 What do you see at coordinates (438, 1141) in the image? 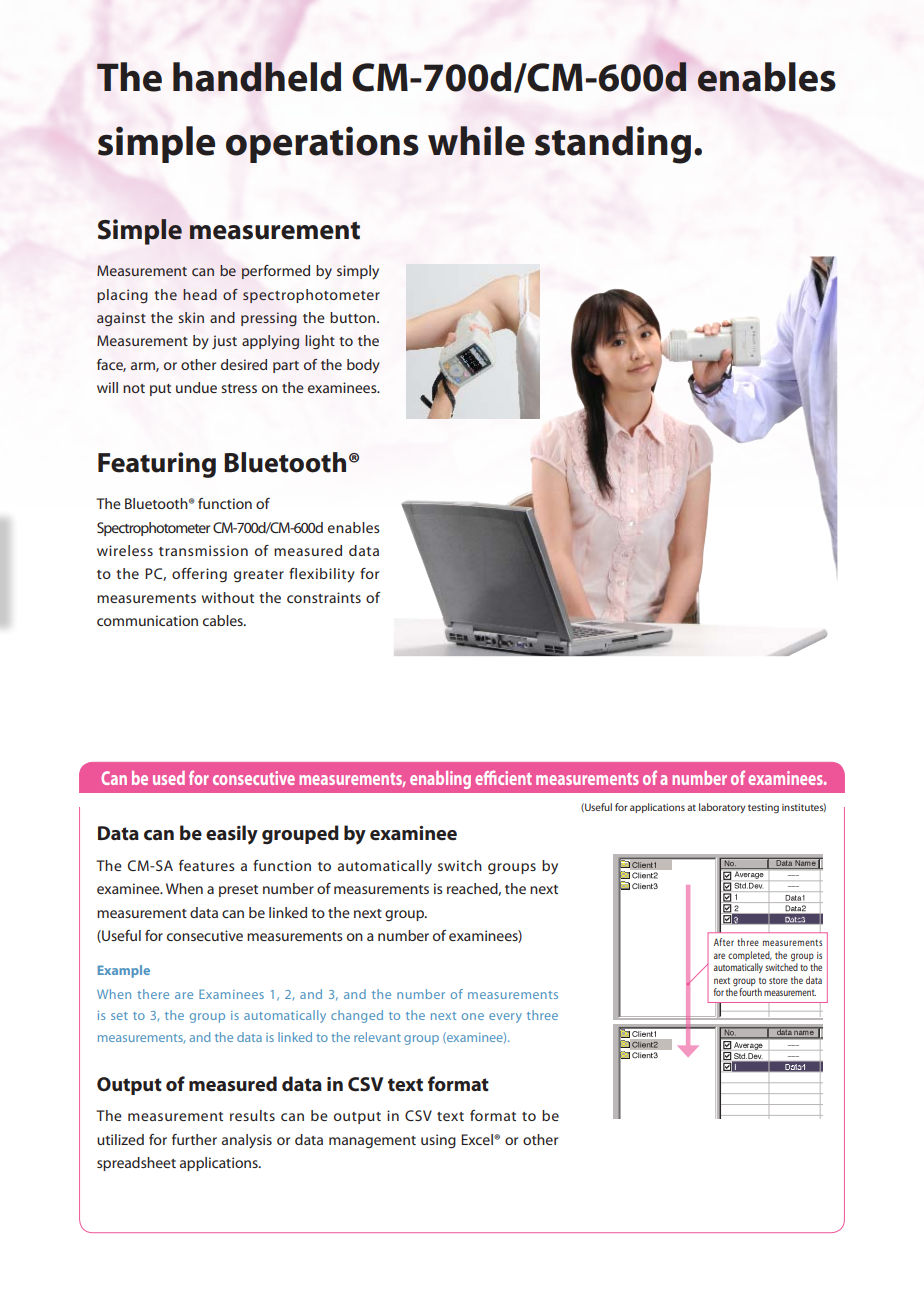
I see `using` at bounding box center [438, 1141].
